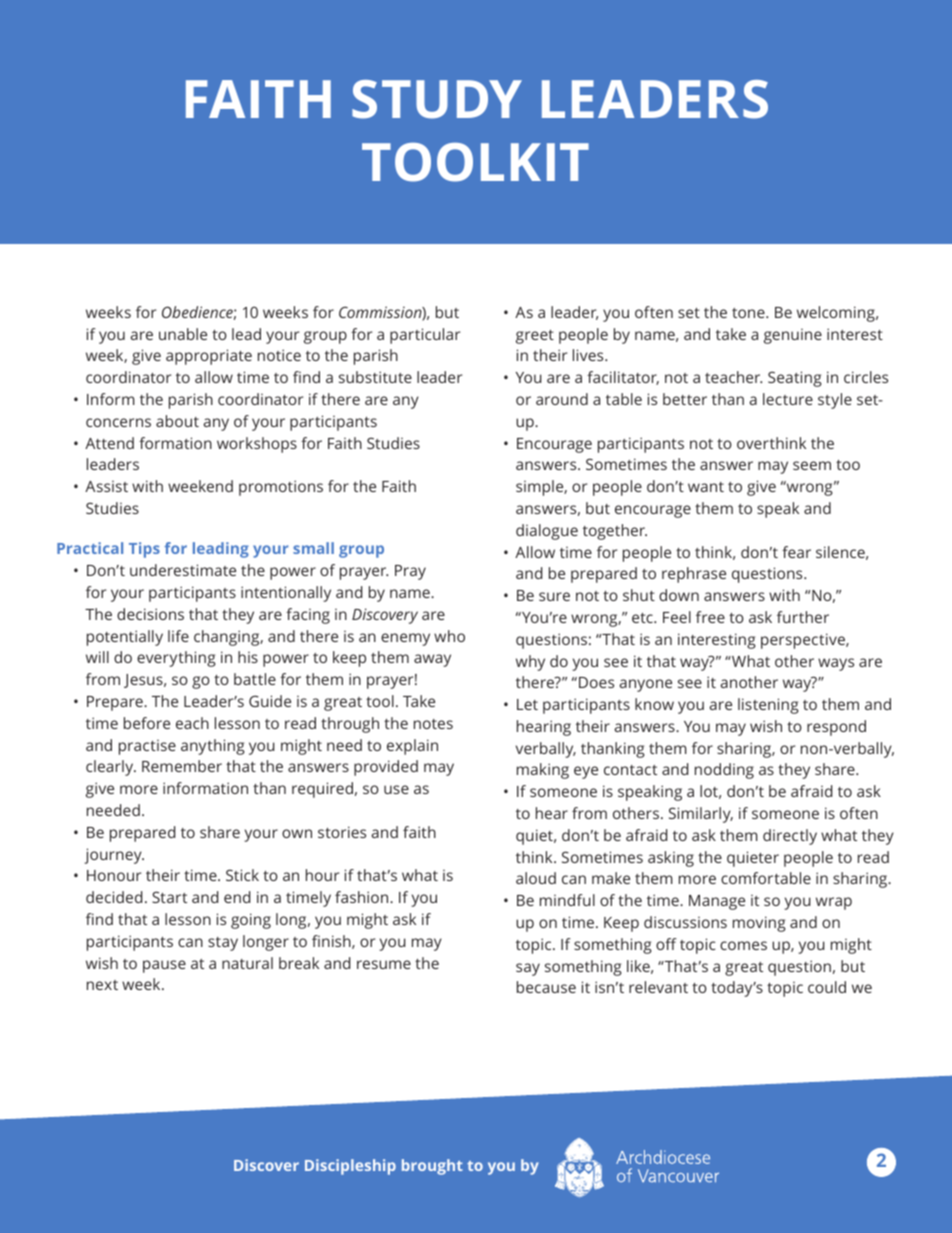  Describe the element at coordinates (437, 99) in the screenshot. I see `STUDY` at that location.
